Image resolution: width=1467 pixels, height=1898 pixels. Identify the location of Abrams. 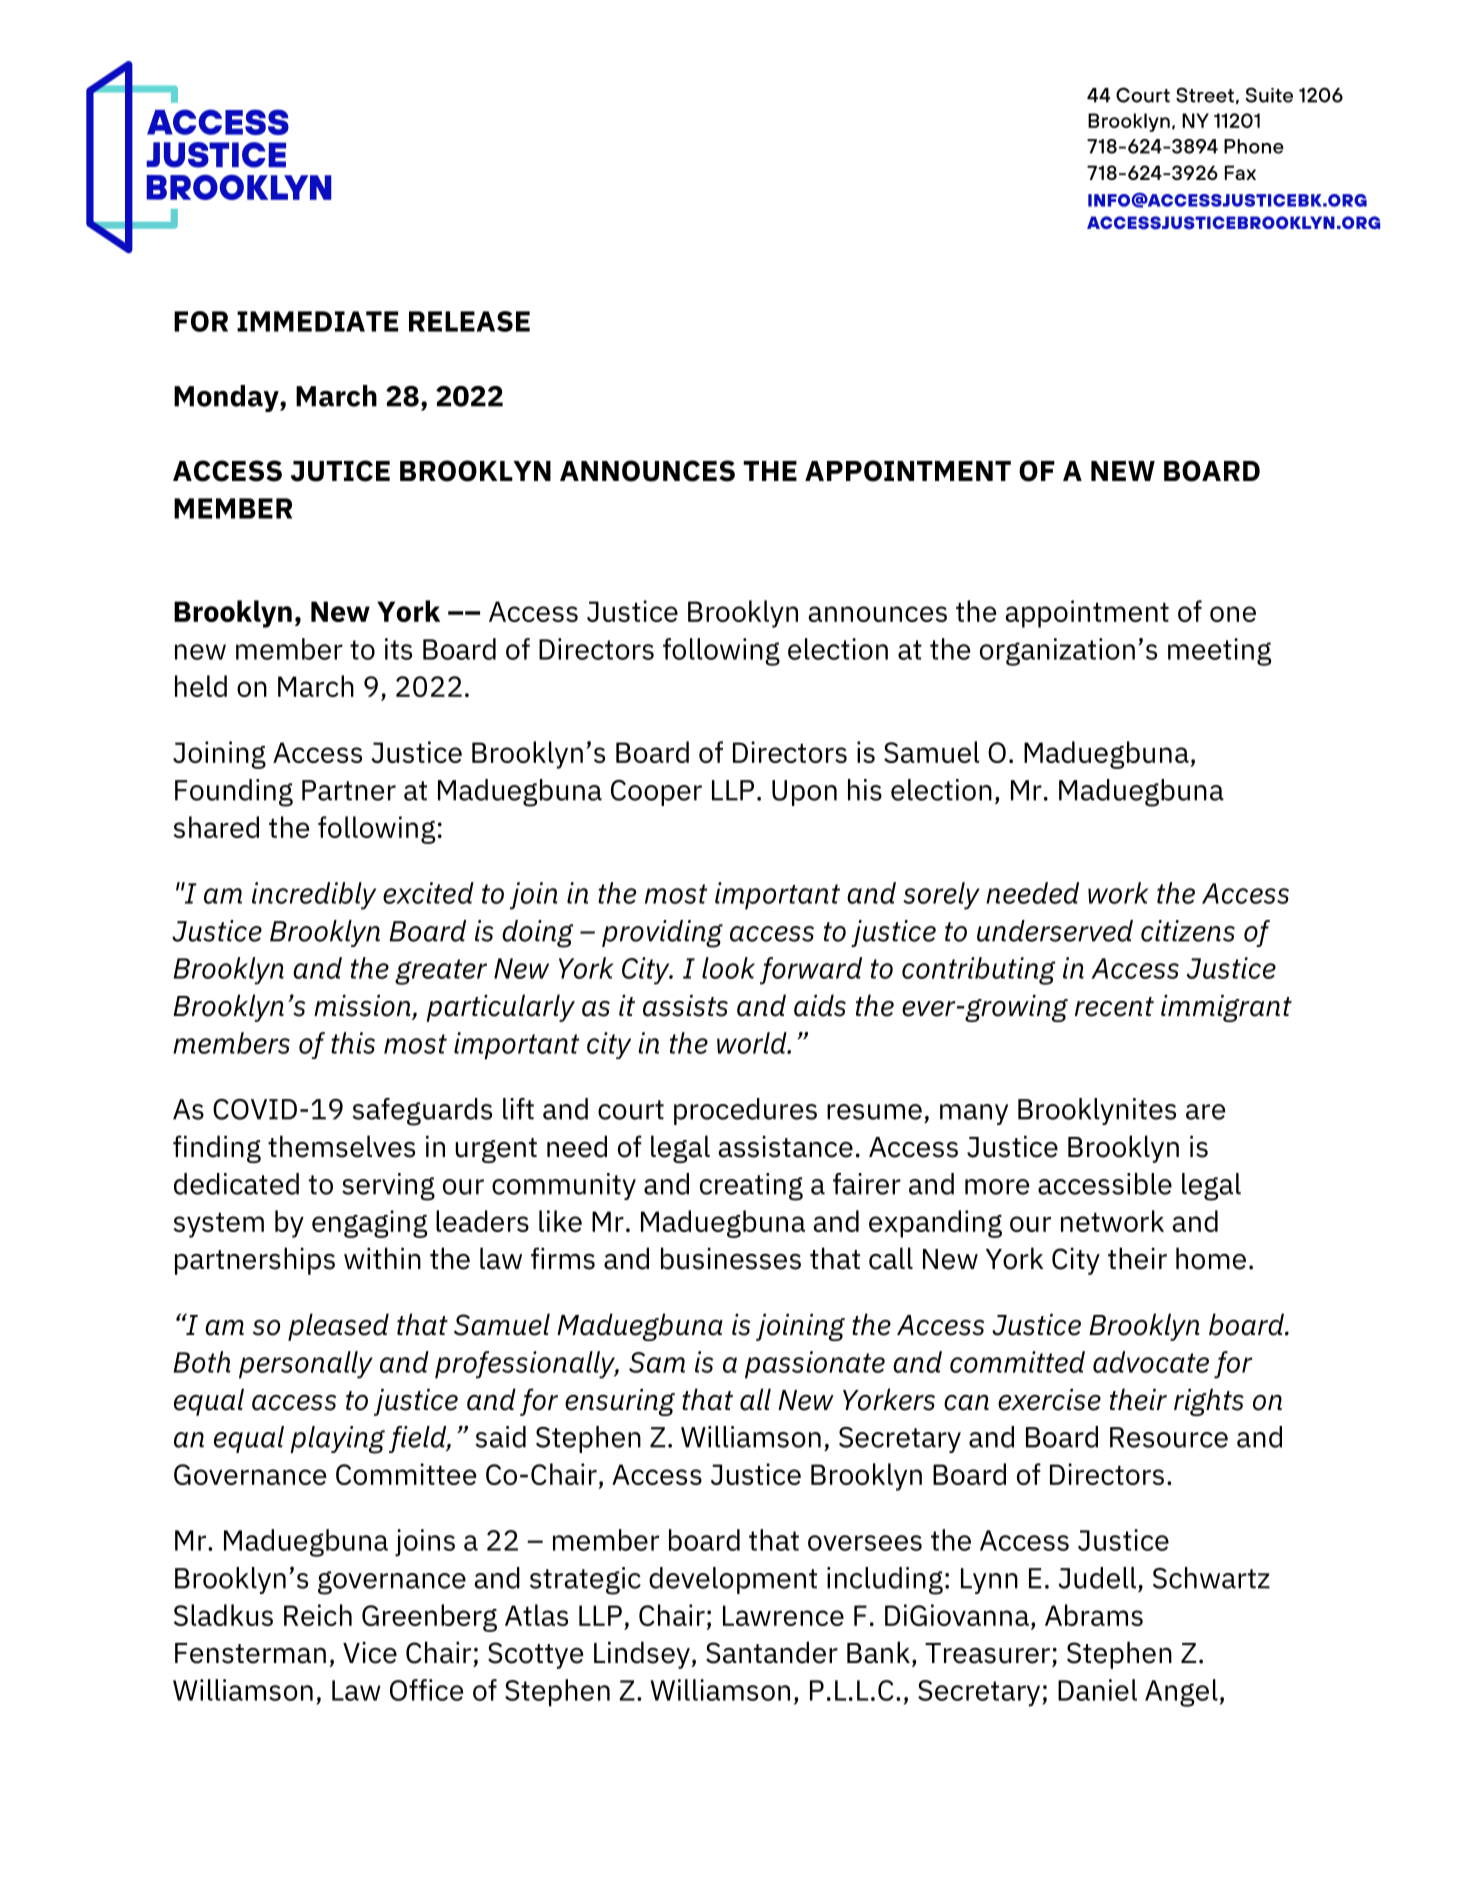
(1094, 1615).
